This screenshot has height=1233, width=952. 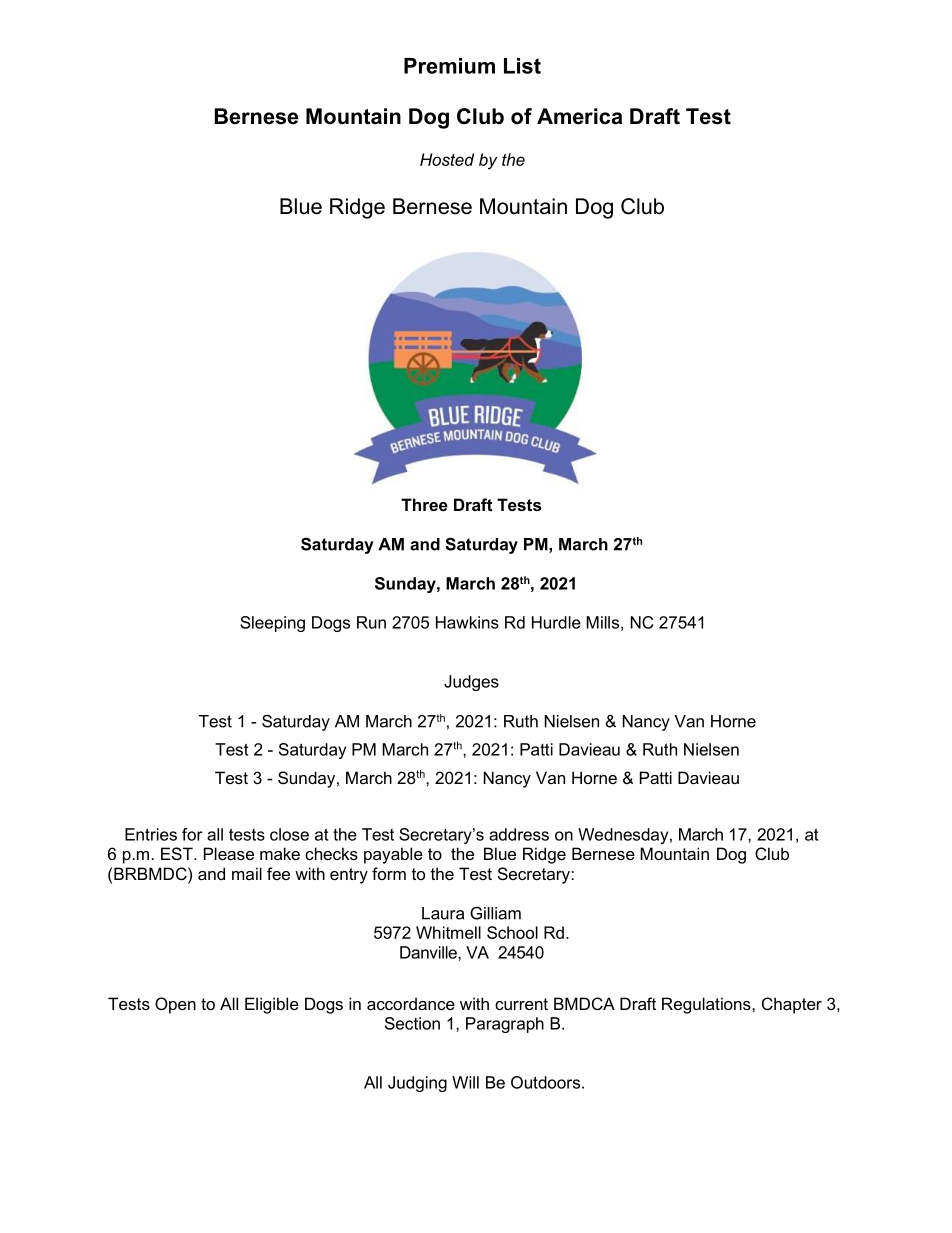 I want to click on Sleeping, so click(x=272, y=624).
